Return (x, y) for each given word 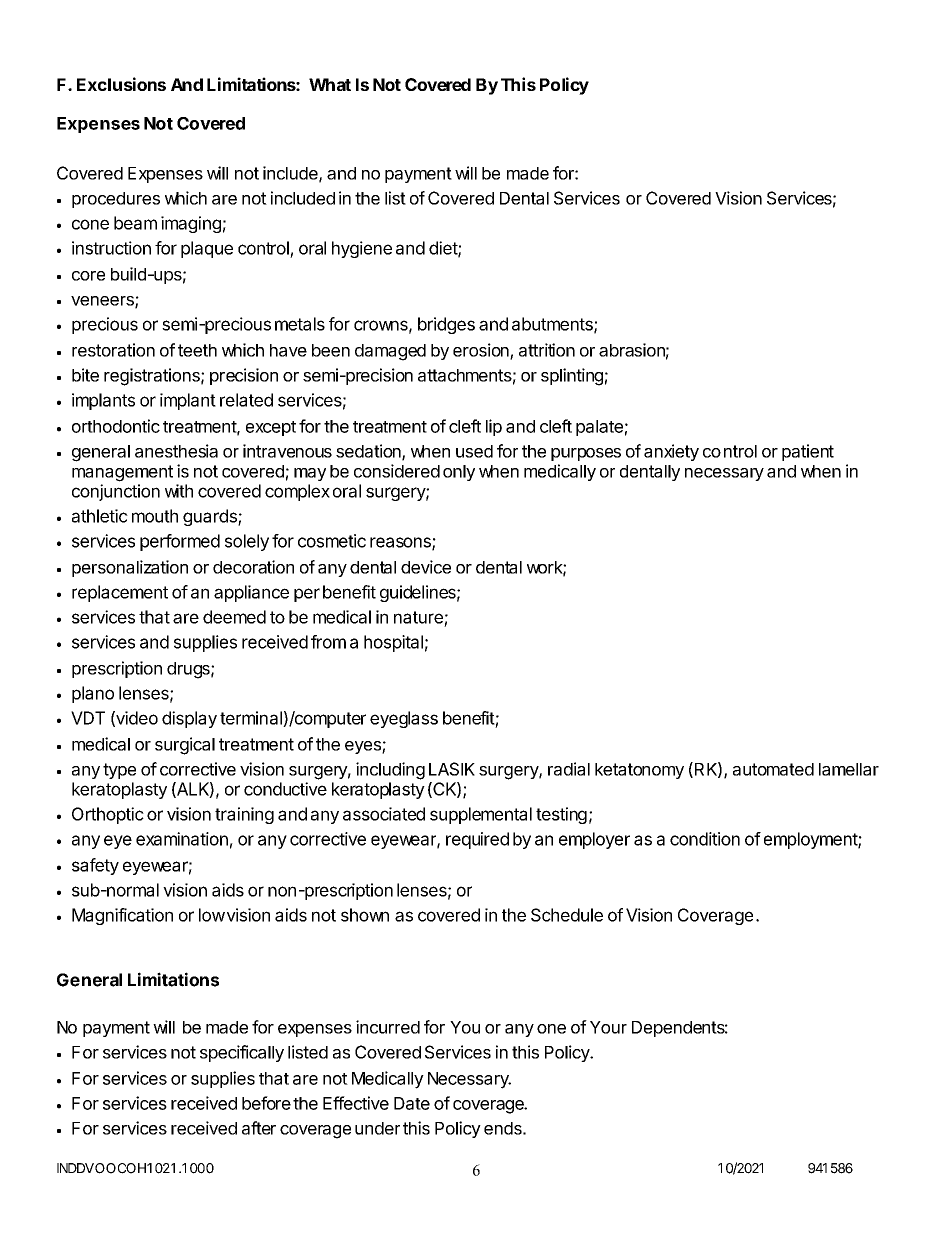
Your (608, 1027)
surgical (185, 746)
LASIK (452, 769)
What (330, 84)
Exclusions (121, 84)
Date (412, 1103)
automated (773, 769)
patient (808, 452)
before (266, 1103)
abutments (553, 325)
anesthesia (176, 451)
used (474, 451)
